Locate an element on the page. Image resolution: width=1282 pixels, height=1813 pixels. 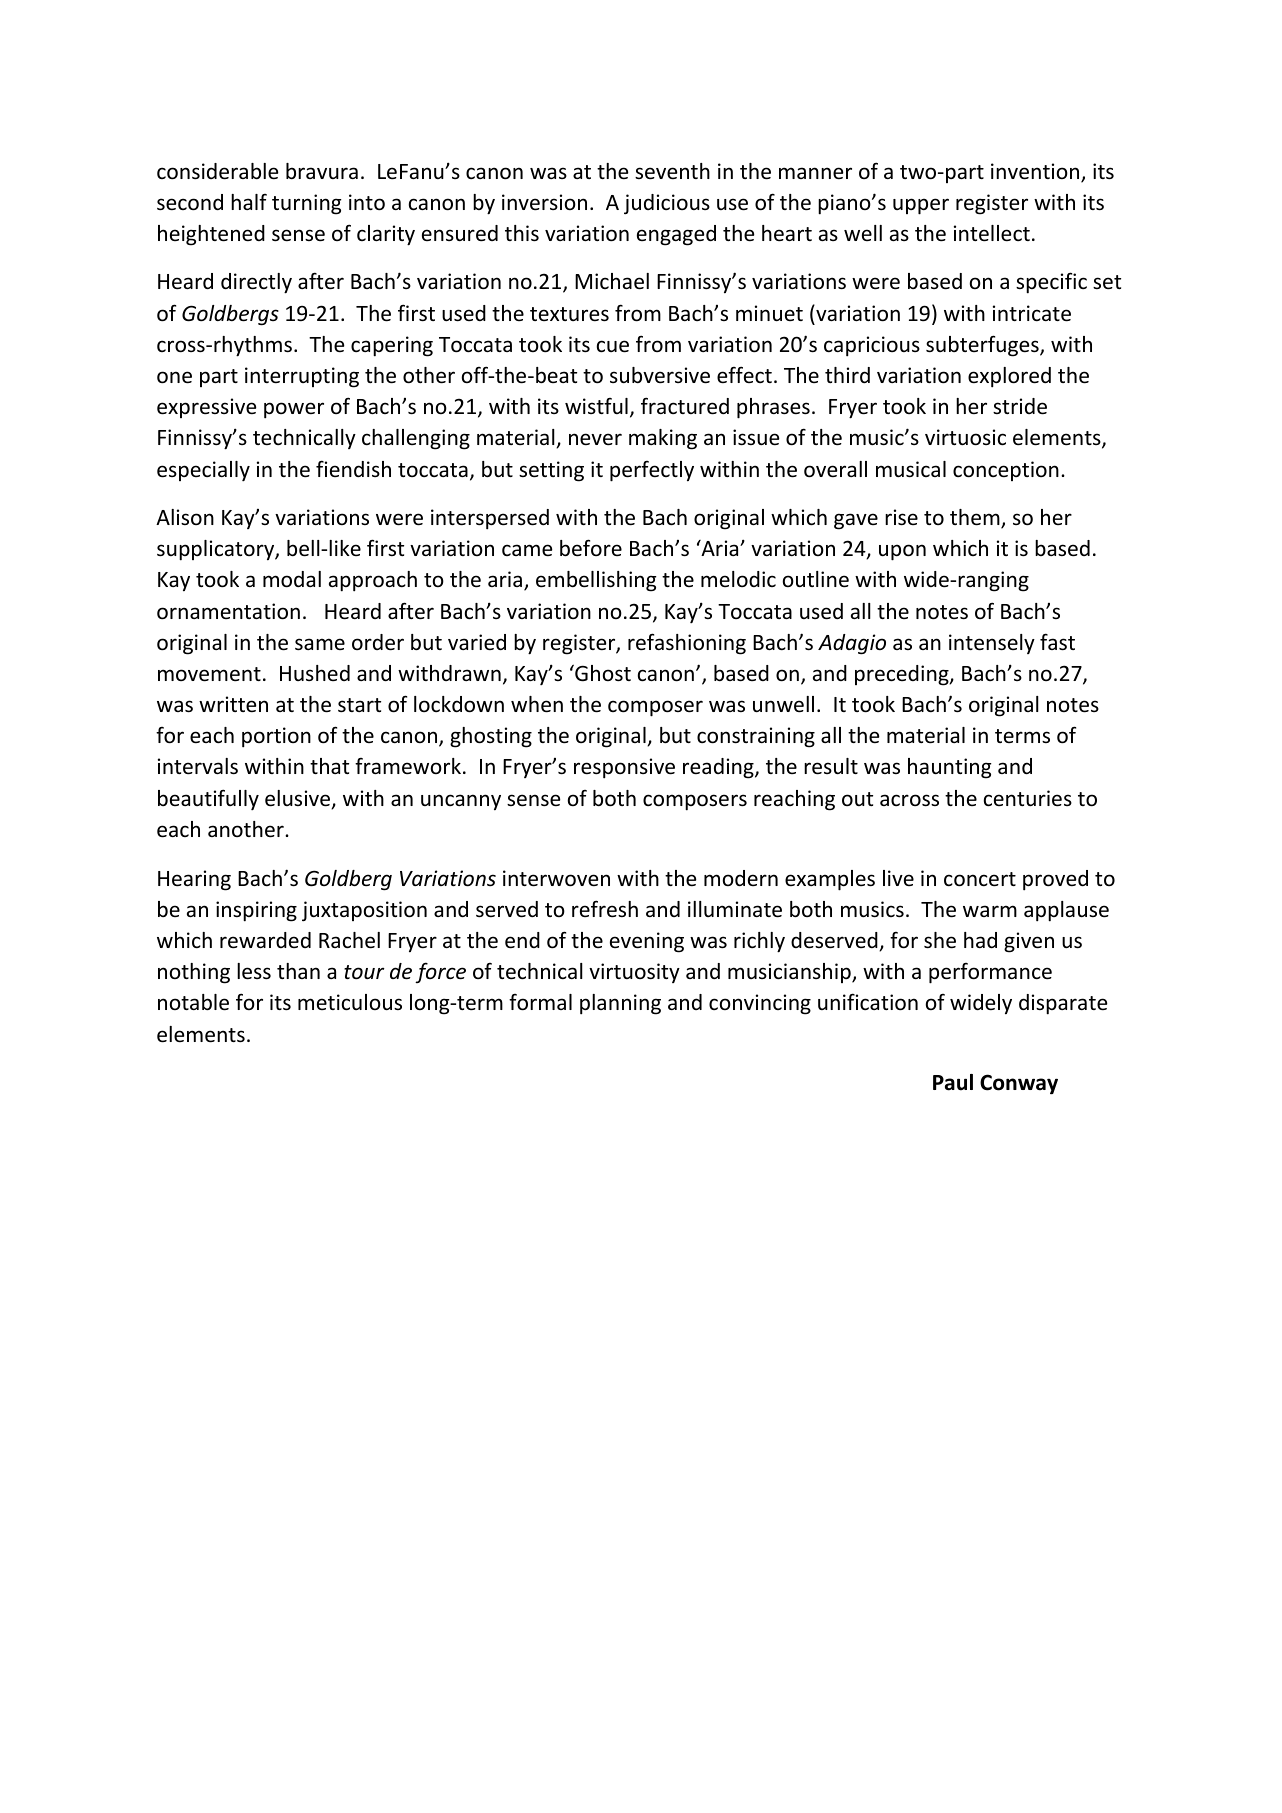
intensely is located at coordinates (992, 644).
